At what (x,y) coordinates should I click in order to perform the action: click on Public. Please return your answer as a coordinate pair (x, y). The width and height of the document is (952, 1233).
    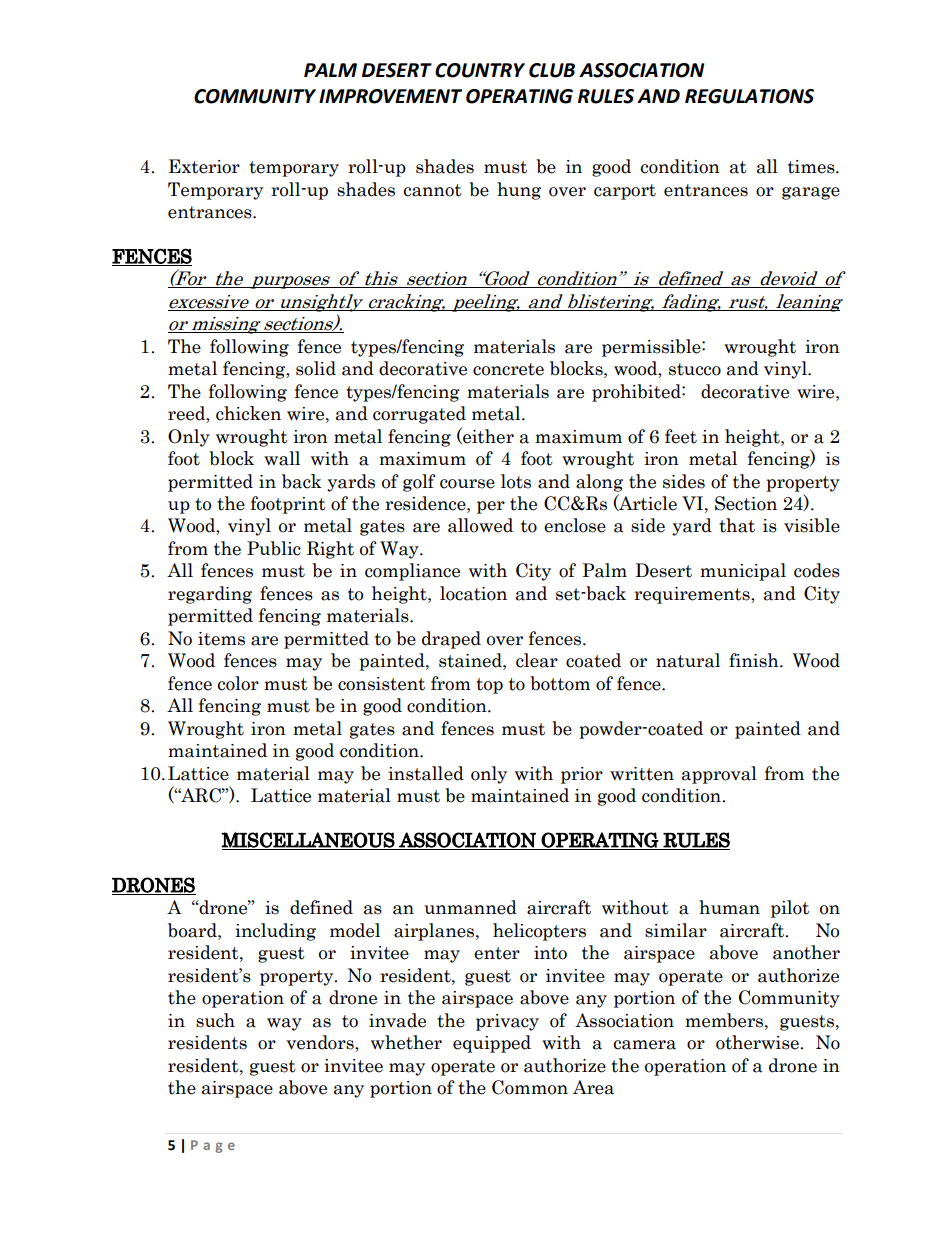
    Looking at the image, I should click on (274, 548).
